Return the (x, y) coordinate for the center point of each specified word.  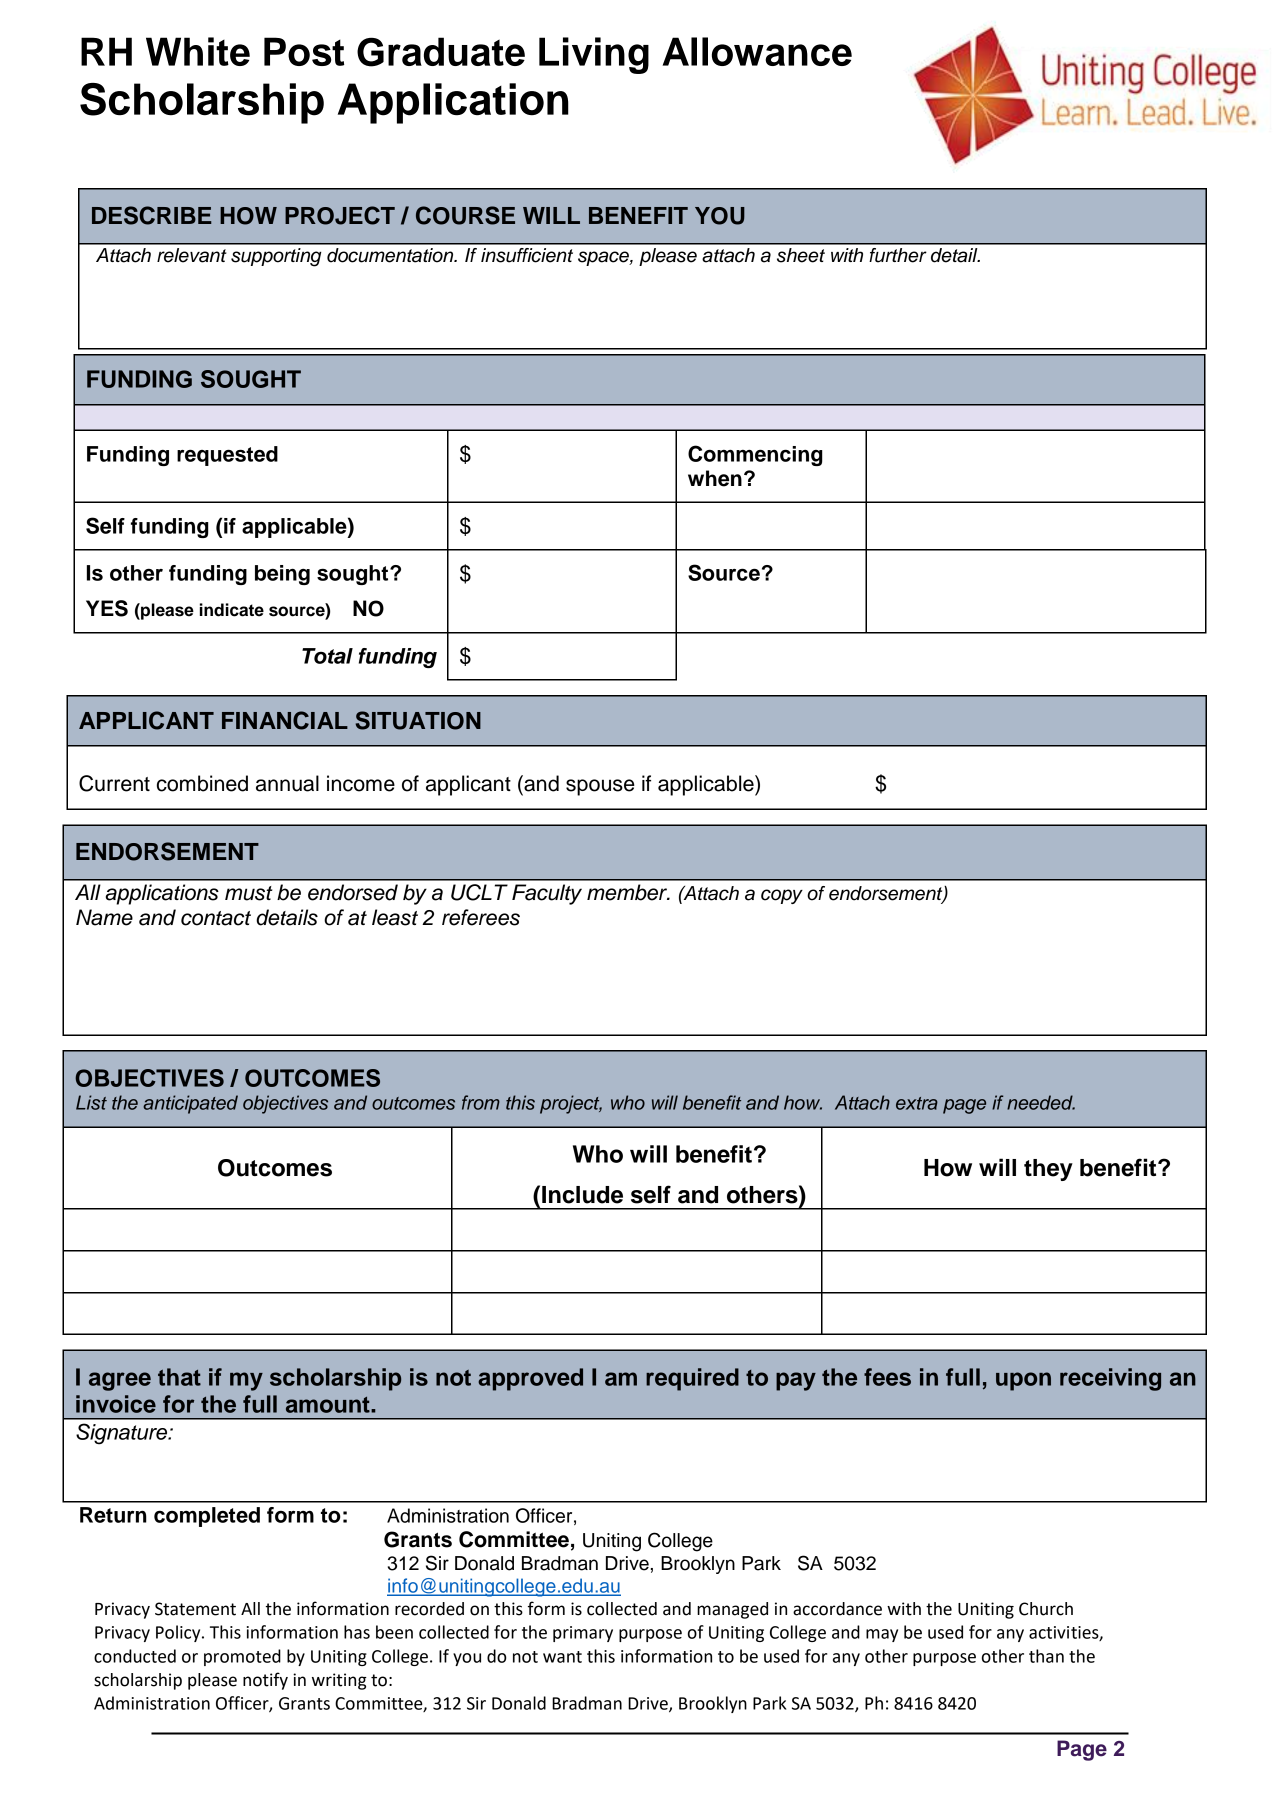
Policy (179, 1633)
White (198, 51)
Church (1046, 1609)
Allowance (757, 51)
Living (594, 55)
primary (583, 1634)
